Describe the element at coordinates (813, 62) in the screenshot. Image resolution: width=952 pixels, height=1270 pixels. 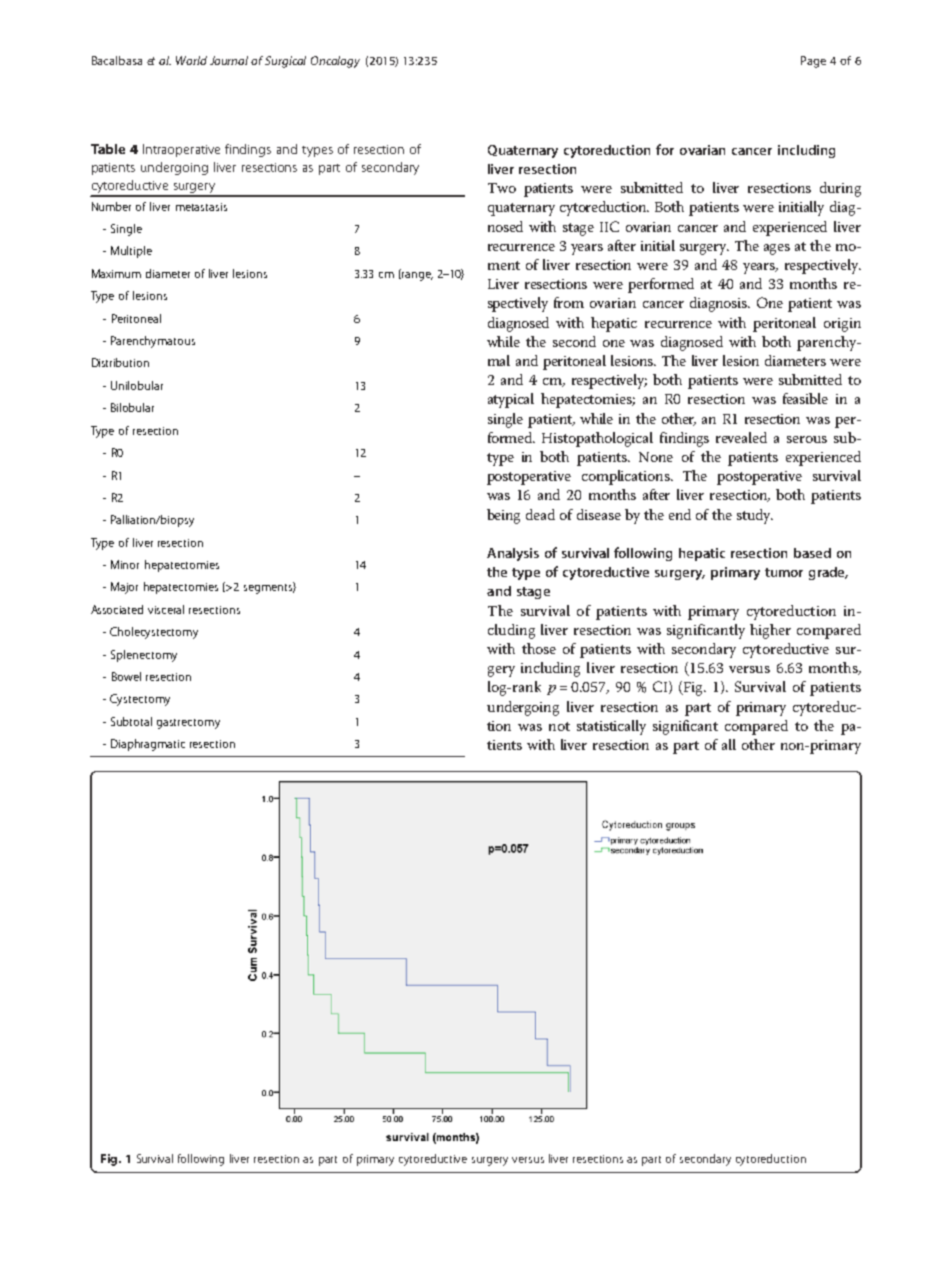
I see `Page` at that location.
